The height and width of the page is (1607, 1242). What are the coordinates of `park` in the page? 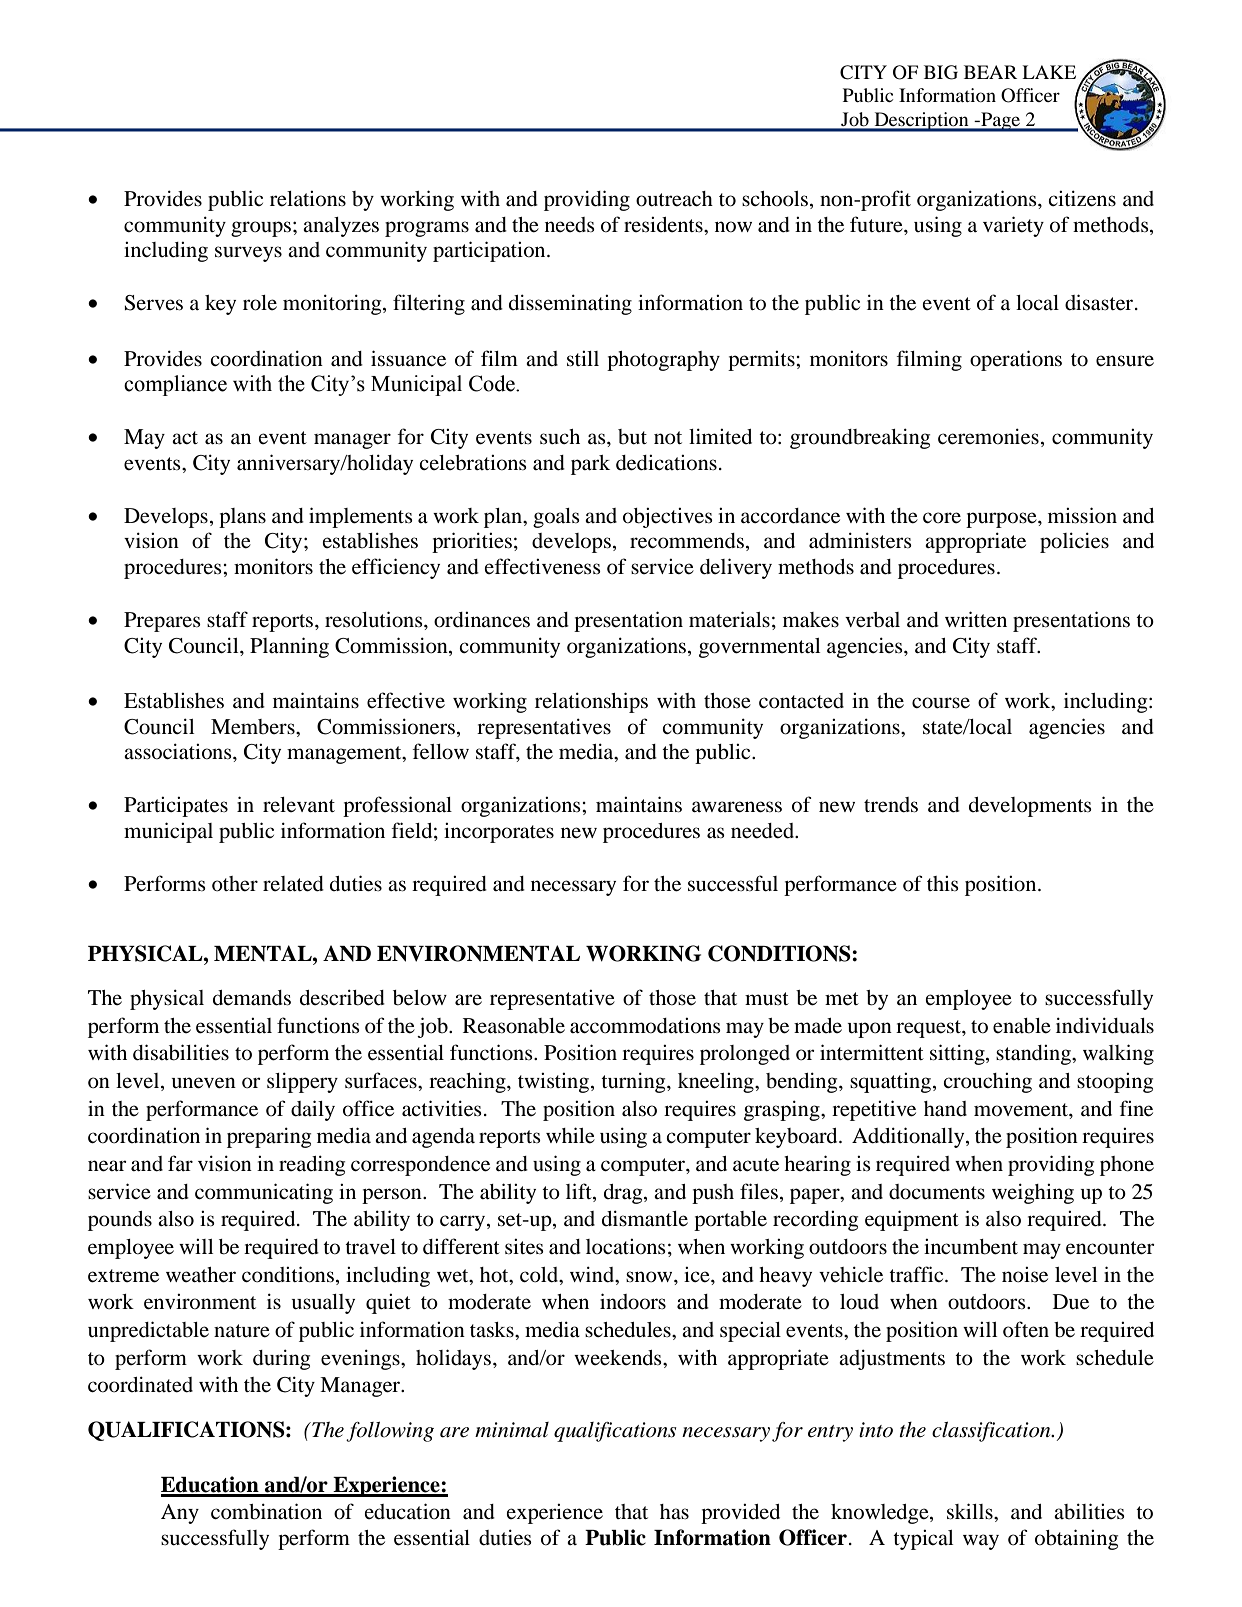 It's located at (590, 465).
